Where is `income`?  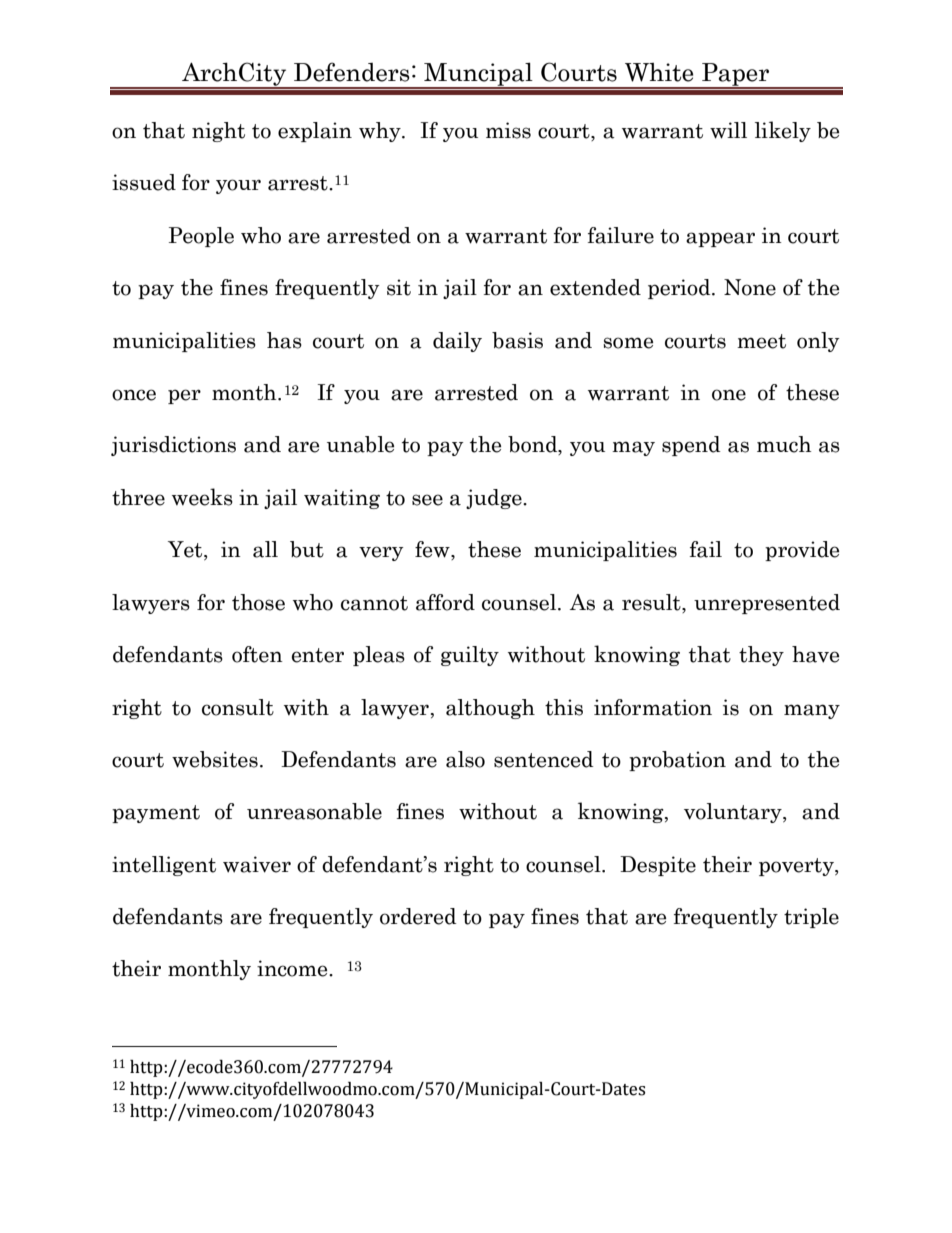 income is located at coordinates (293, 968).
